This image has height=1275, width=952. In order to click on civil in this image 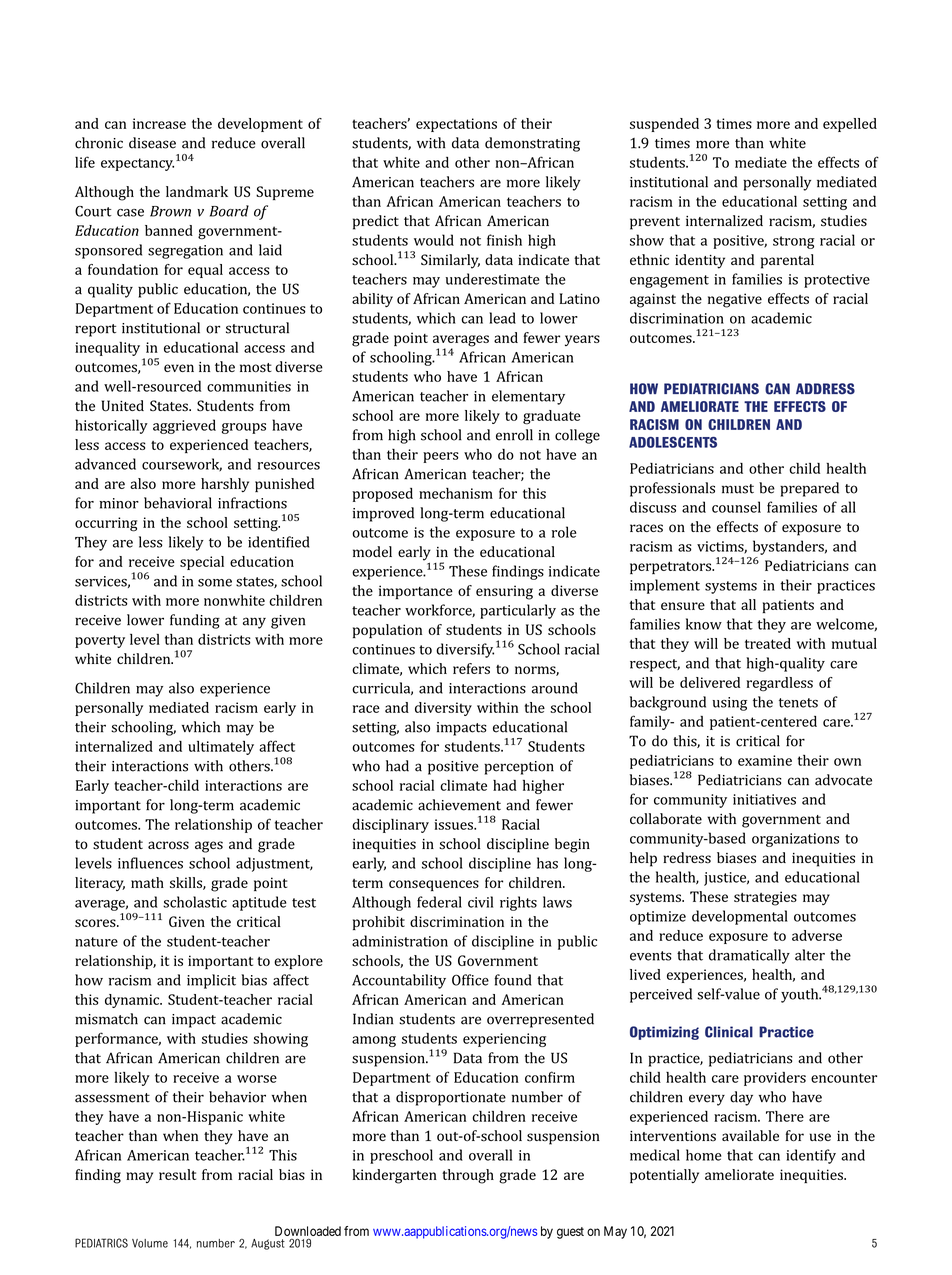, I will do `click(480, 902)`.
